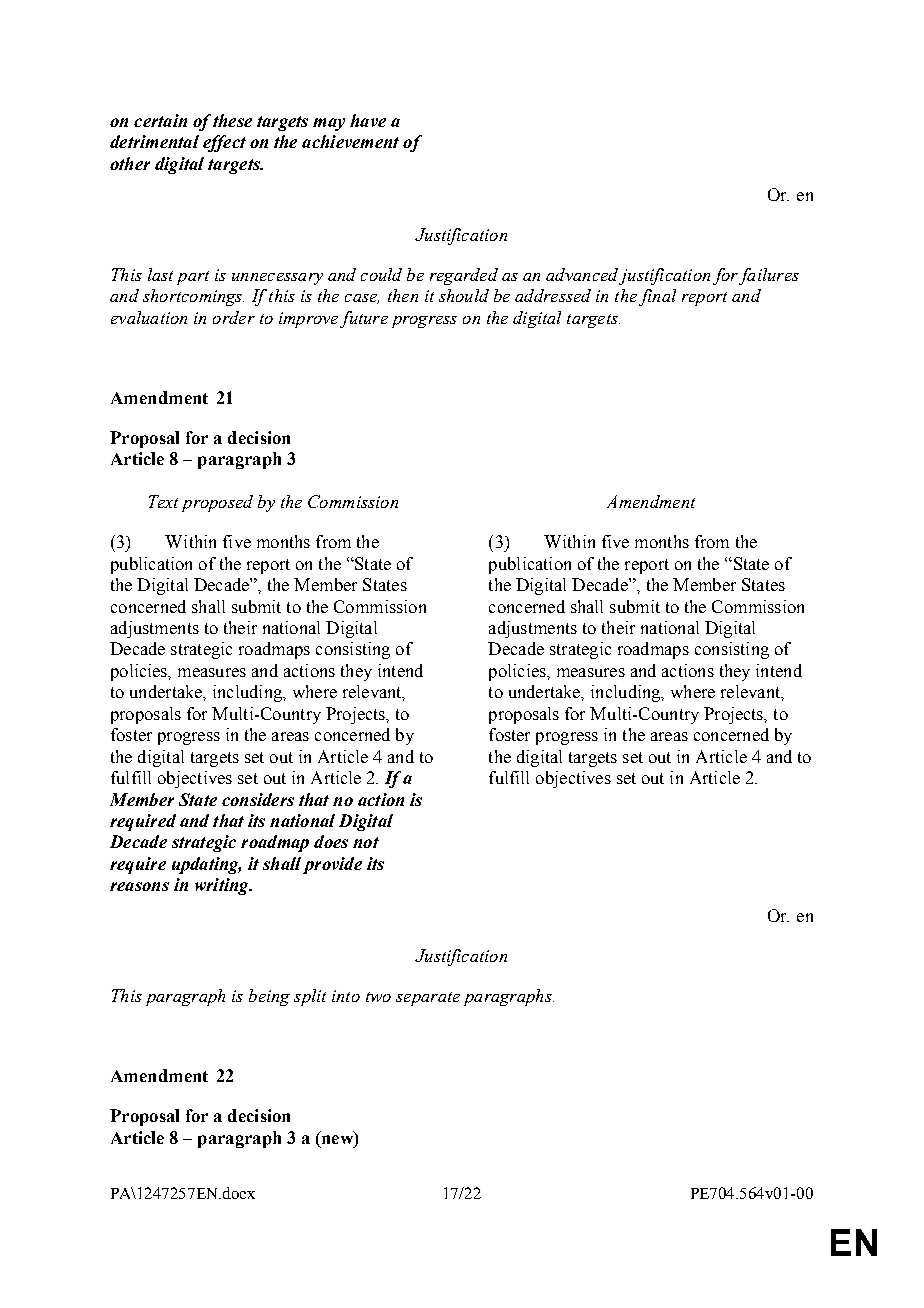  Describe the element at coordinates (657, 297) in the image. I see `final` at that location.
